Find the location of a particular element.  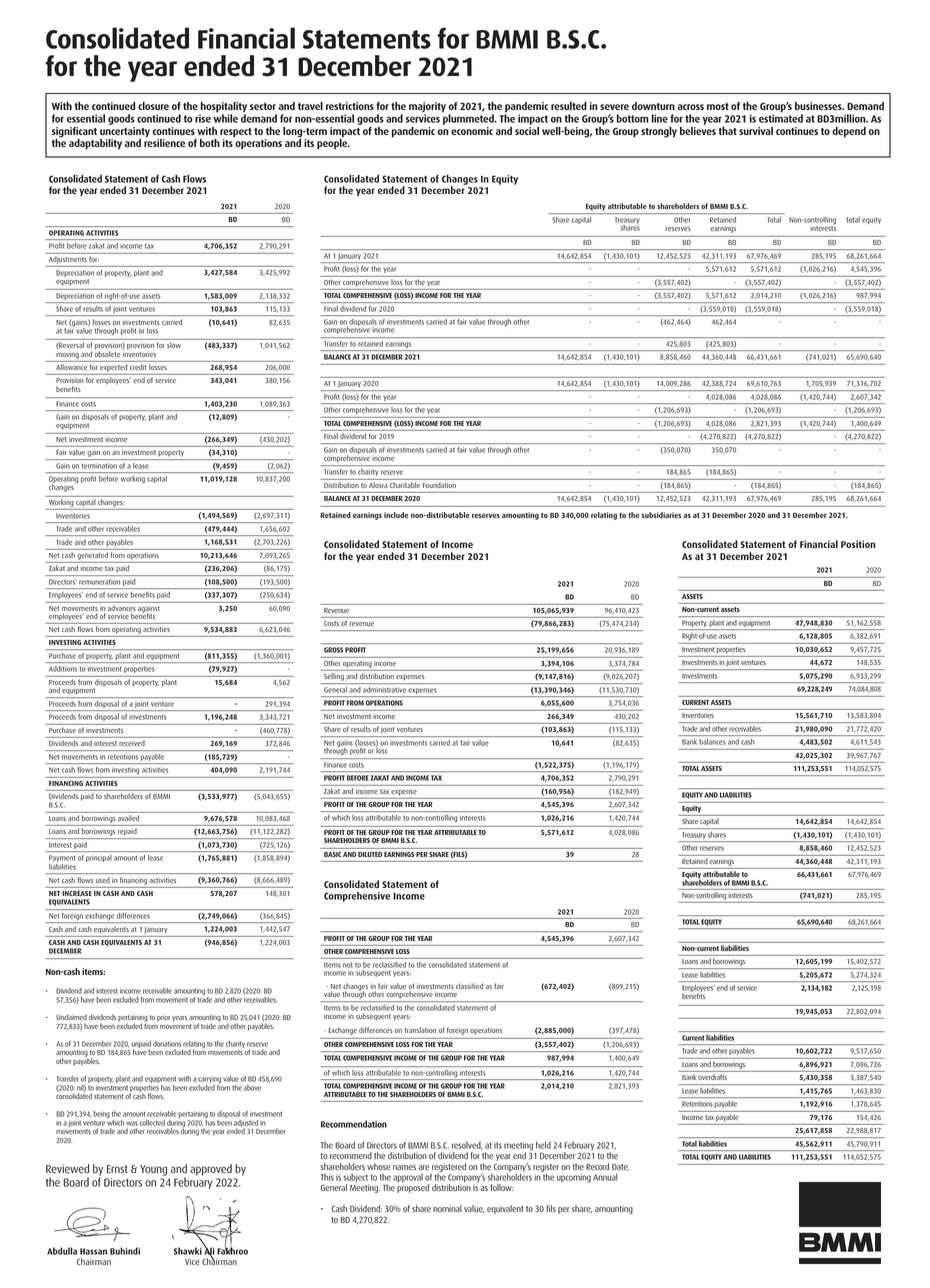

resilience is located at coordinates (164, 142).
